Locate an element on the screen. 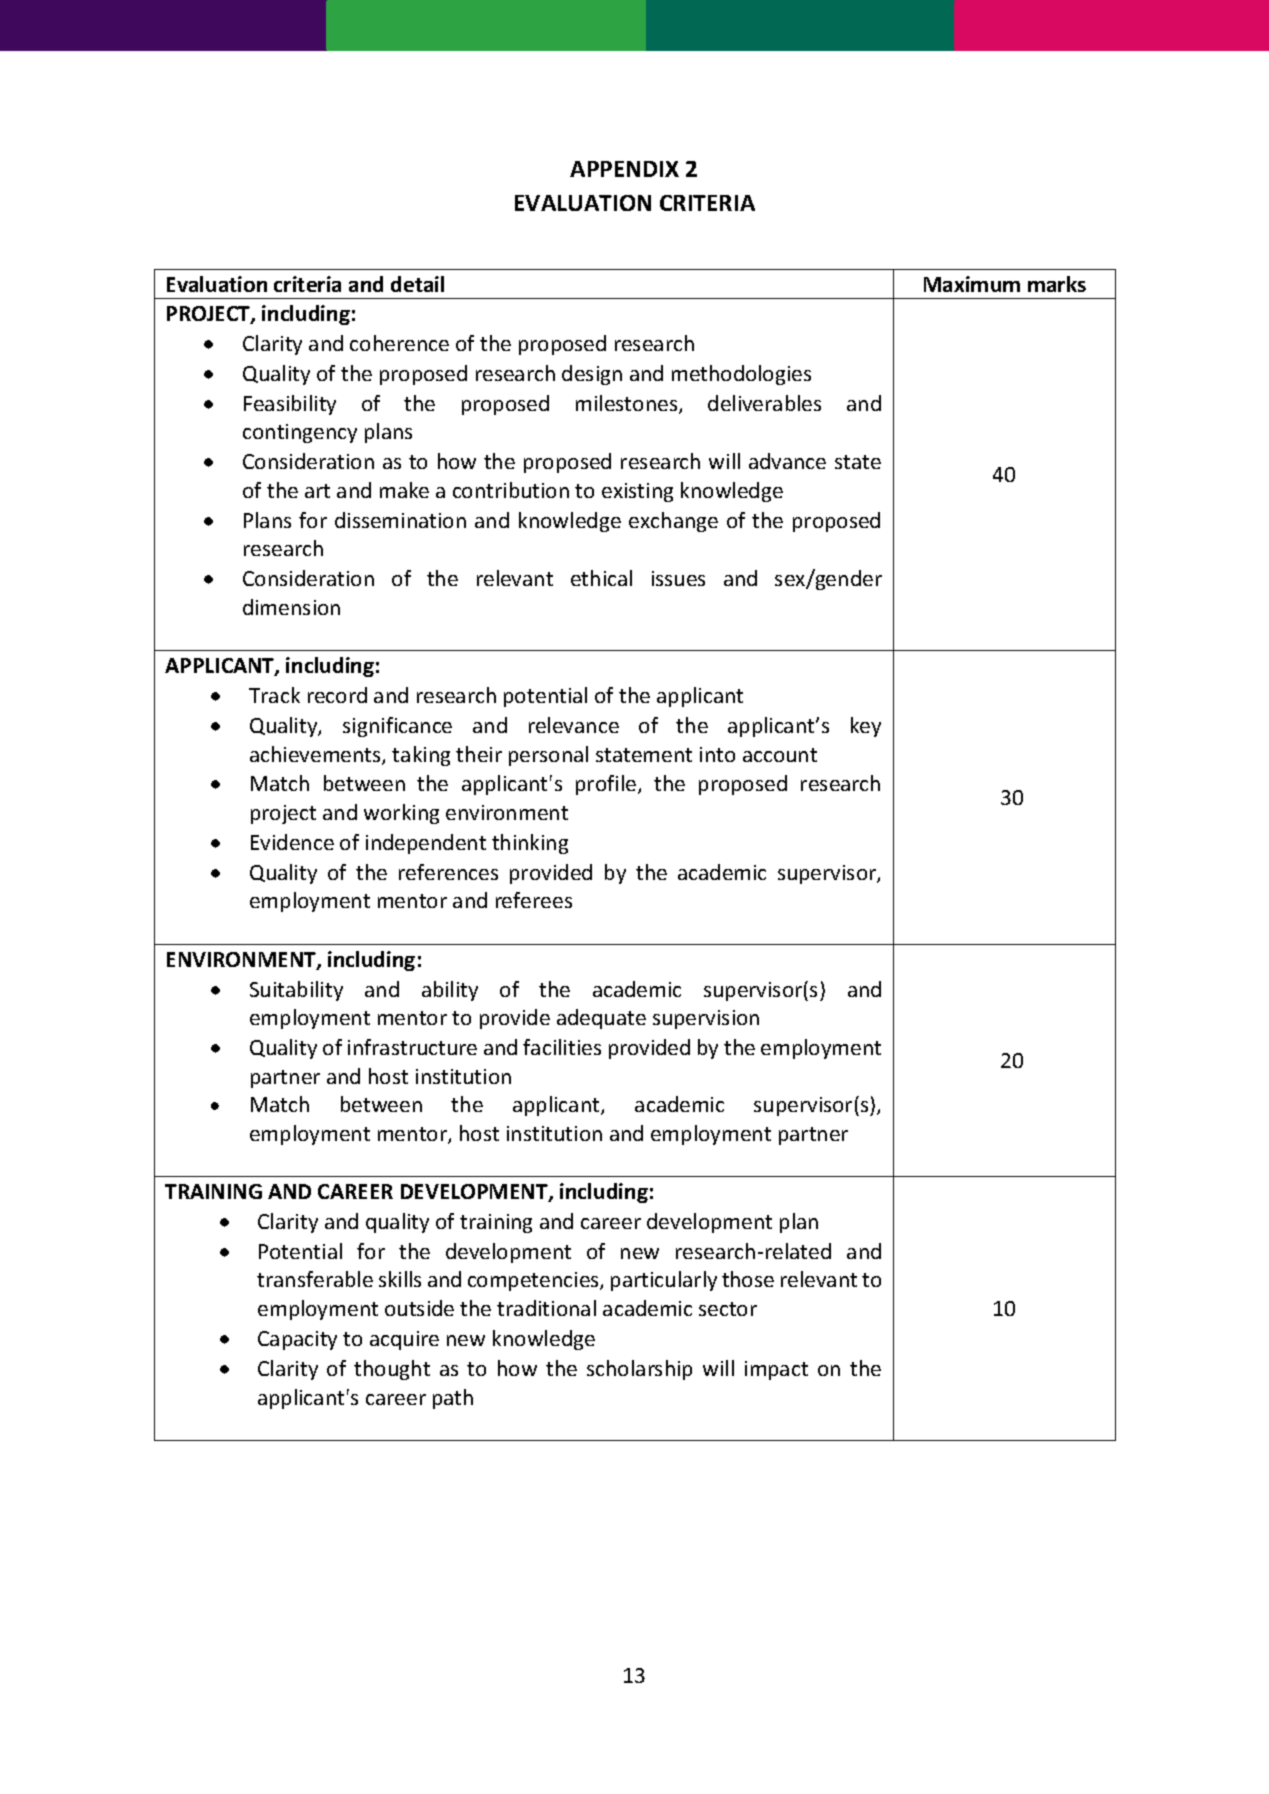  working is located at coordinates (401, 814).
